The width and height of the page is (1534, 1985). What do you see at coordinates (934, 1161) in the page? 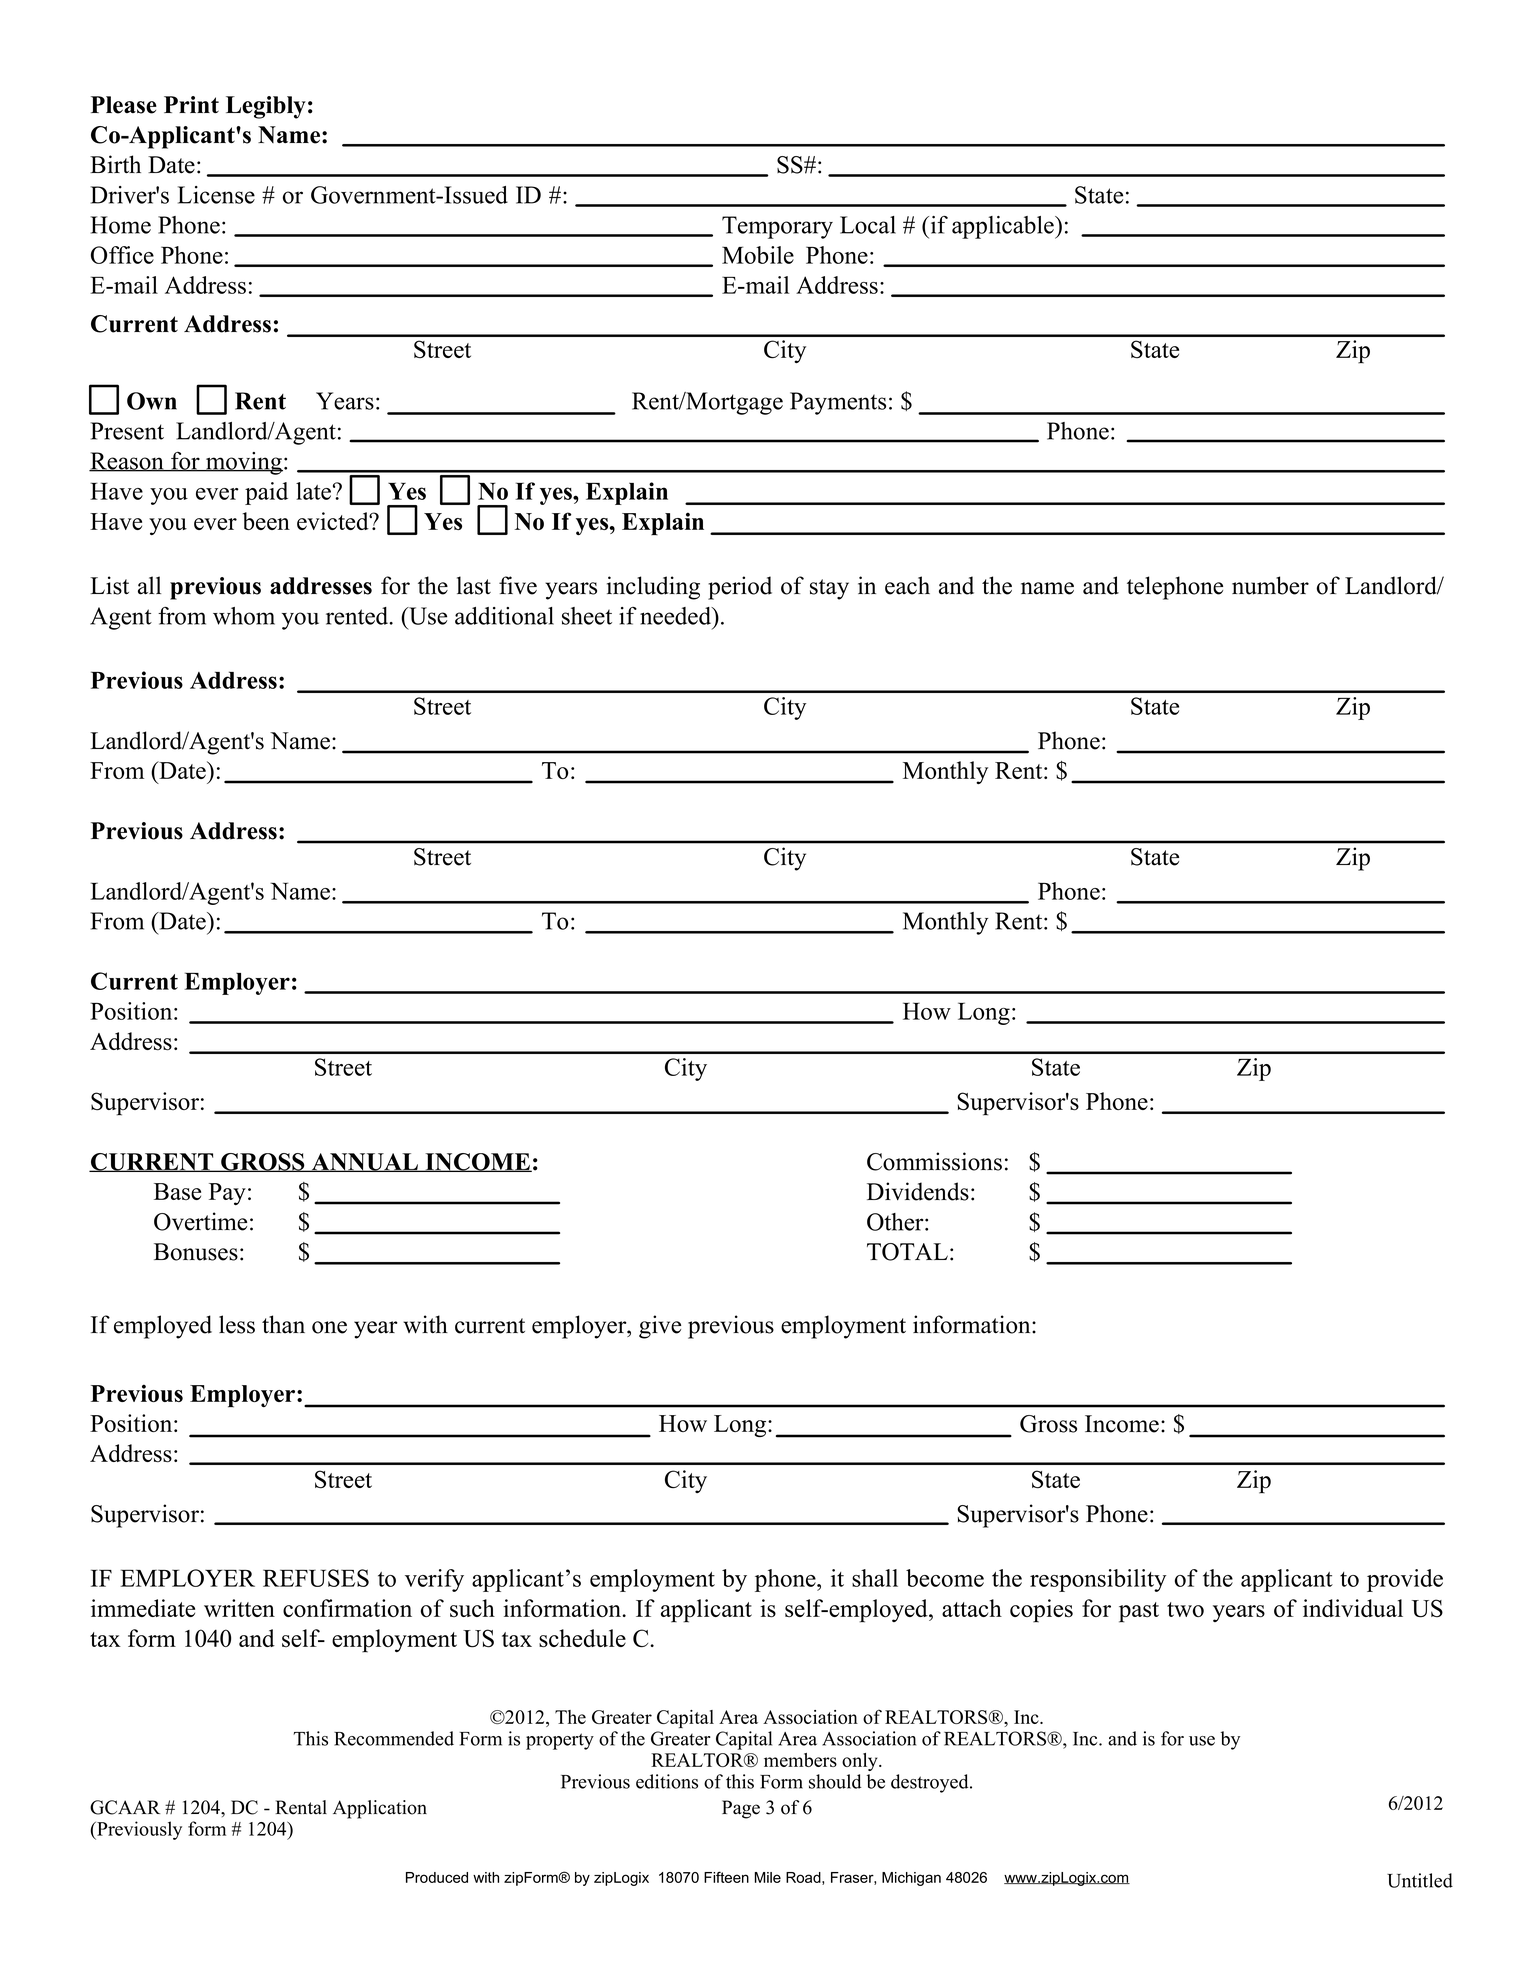
I see `Commissions` at bounding box center [934, 1161].
